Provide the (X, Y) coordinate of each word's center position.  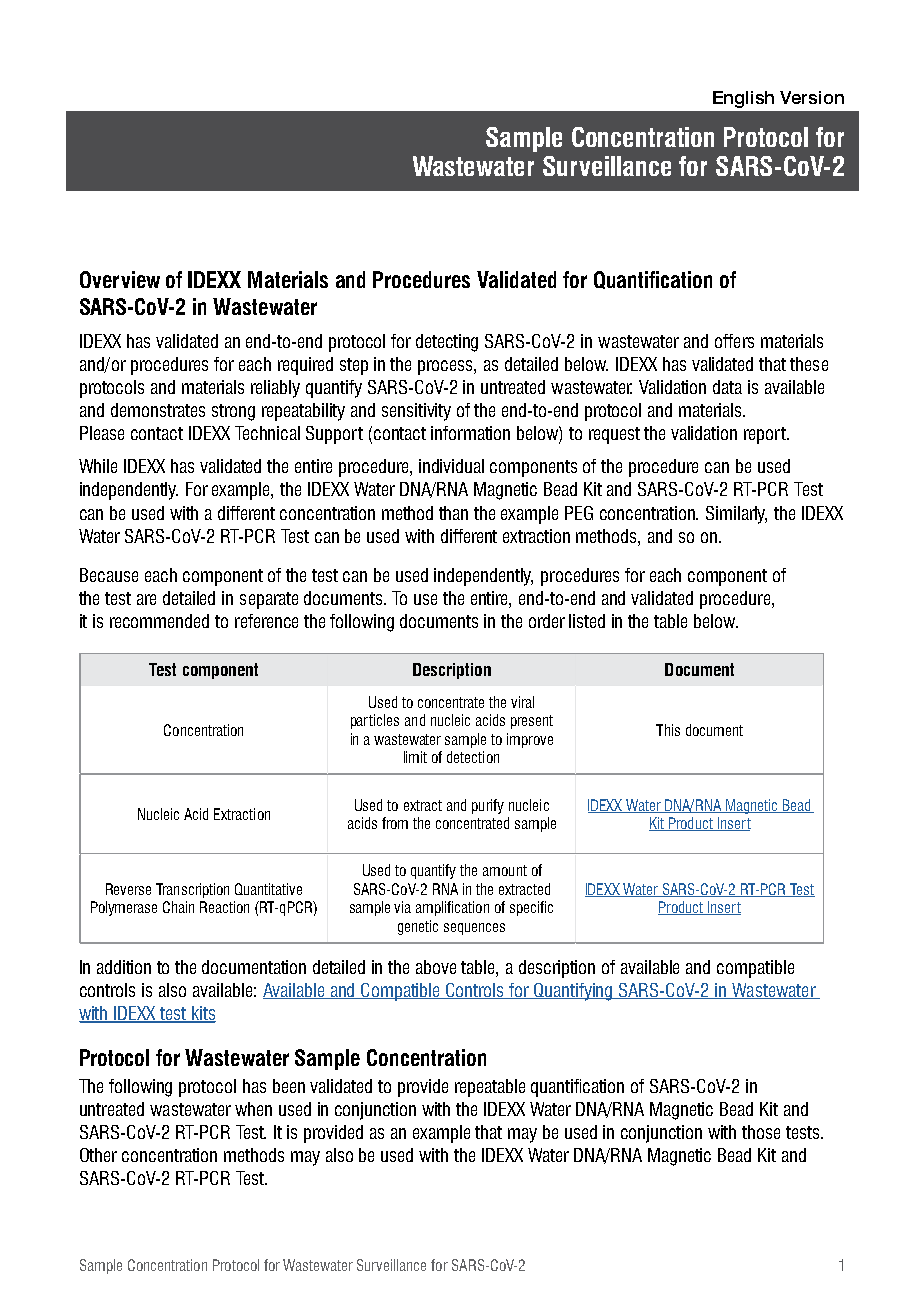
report (766, 435)
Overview (120, 279)
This (668, 730)
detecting (447, 343)
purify (488, 806)
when (253, 1109)
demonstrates (158, 410)
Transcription (192, 890)
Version (812, 97)
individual (451, 466)
